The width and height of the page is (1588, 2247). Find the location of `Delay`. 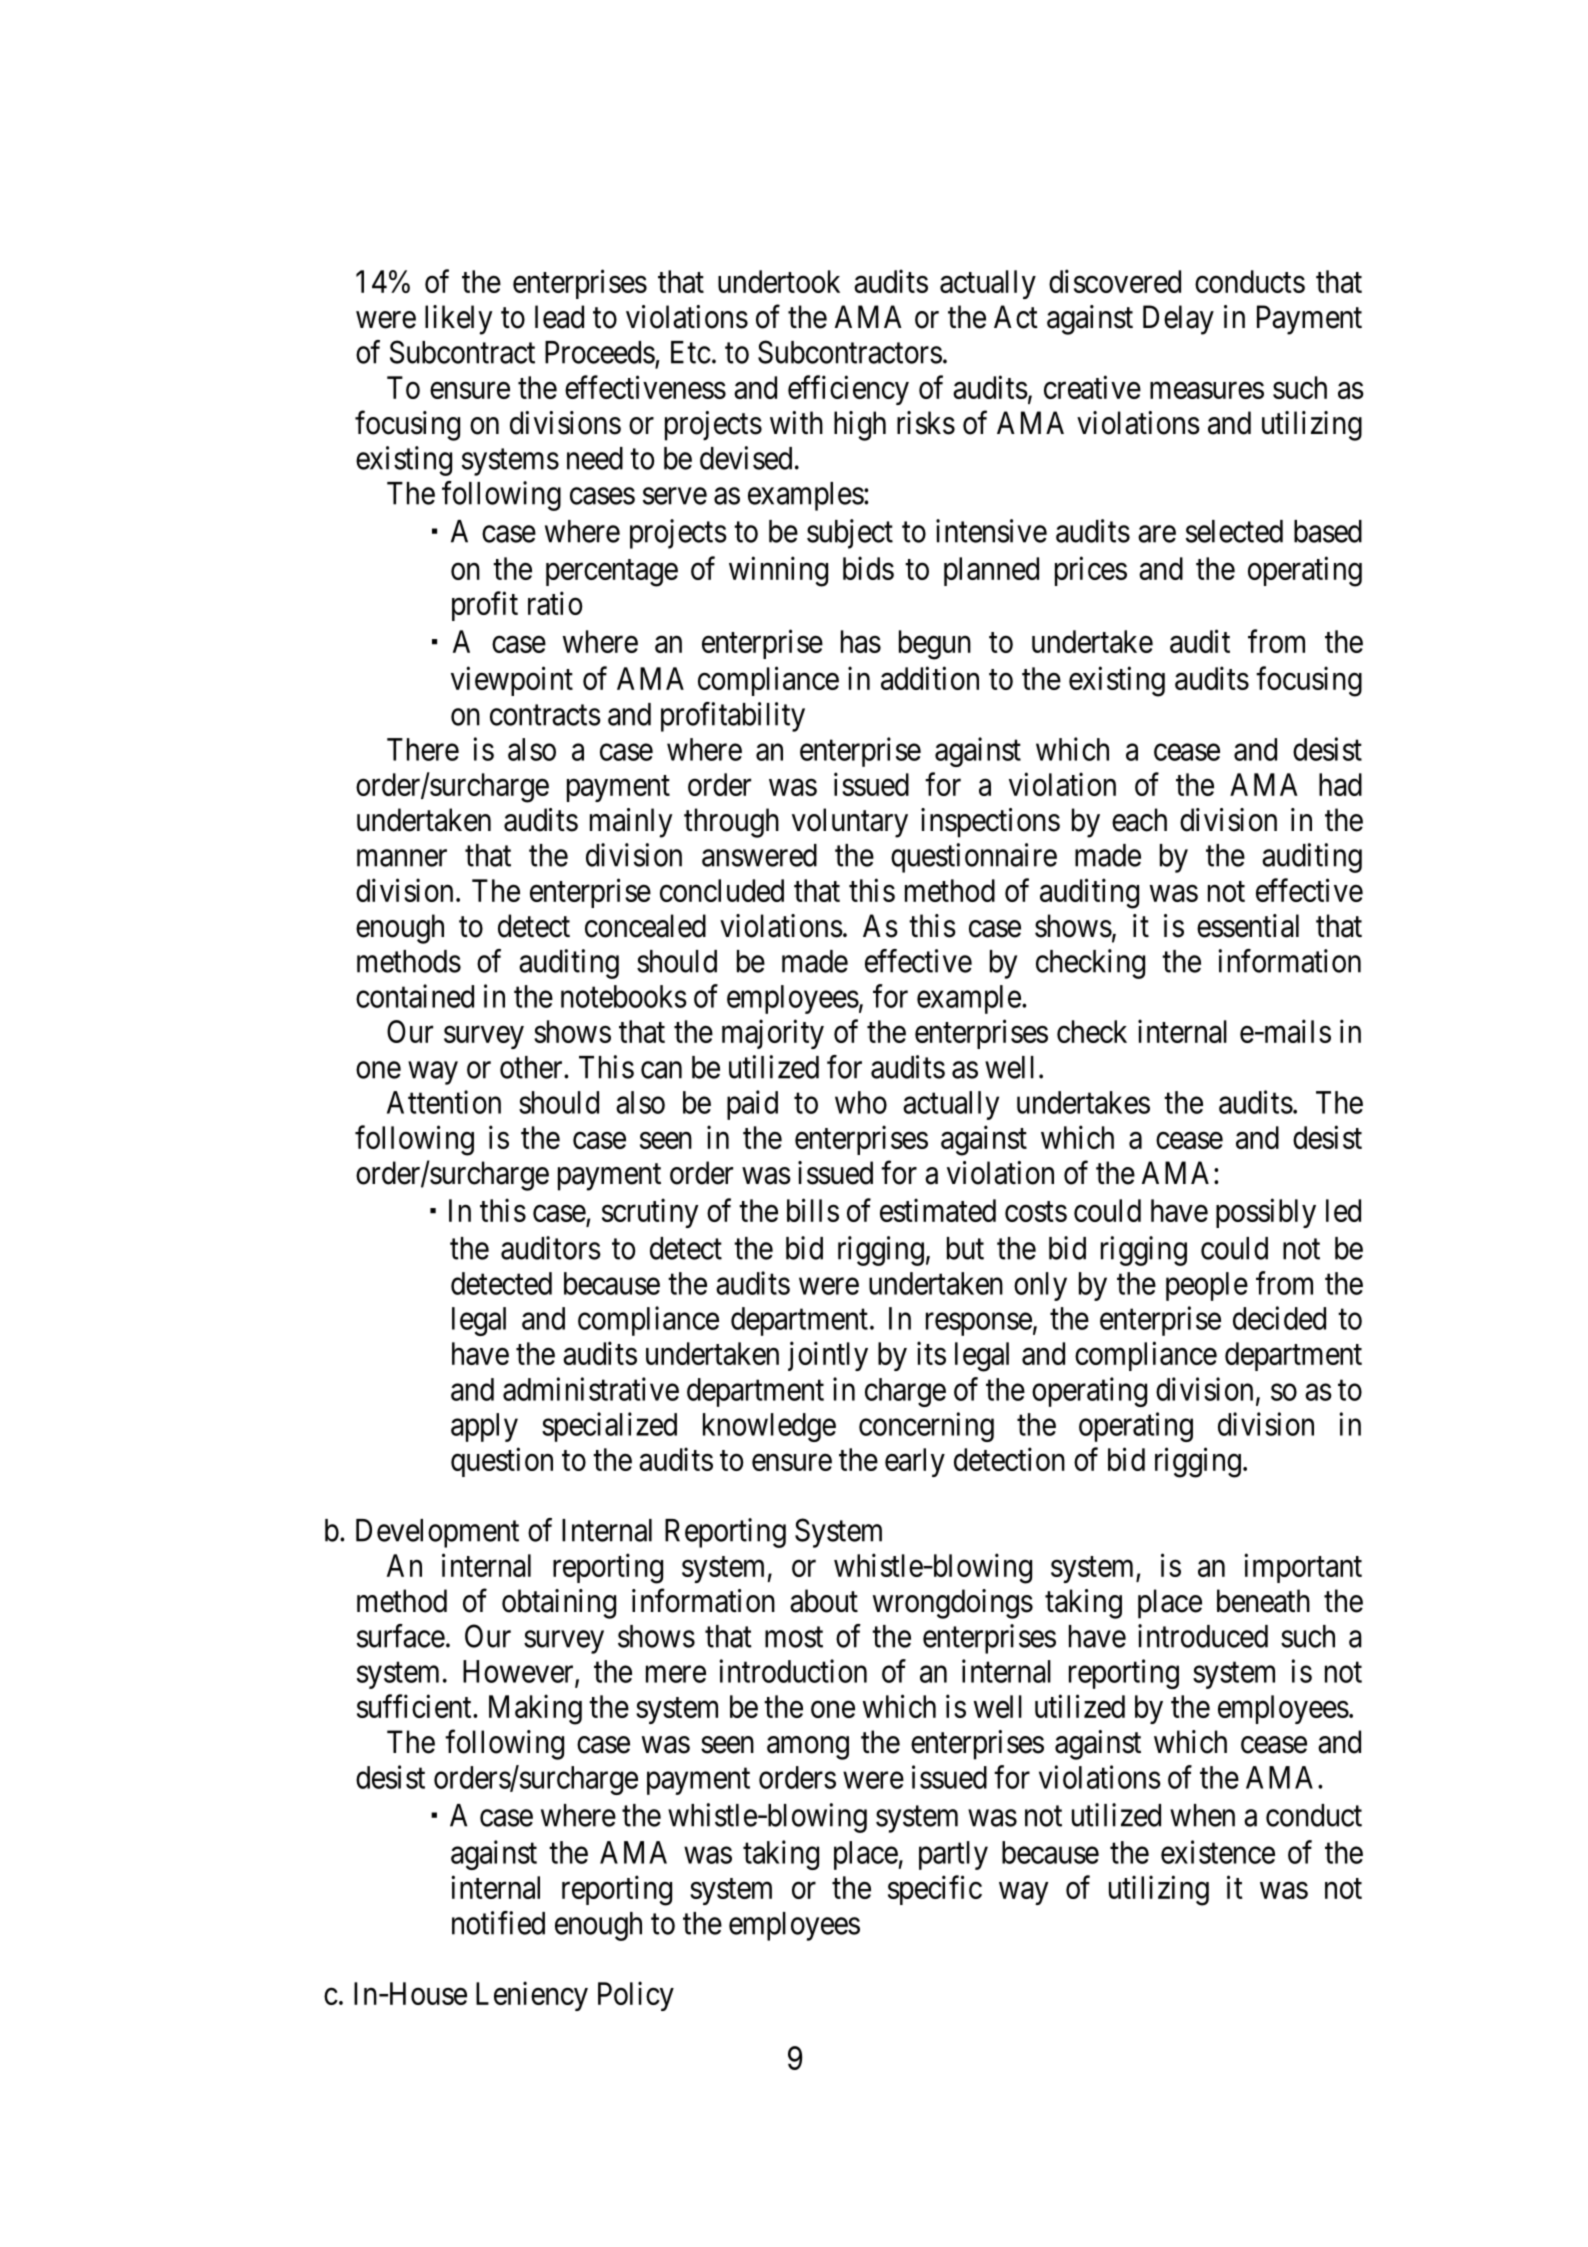

Delay is located at coordinates (1178, 320).
